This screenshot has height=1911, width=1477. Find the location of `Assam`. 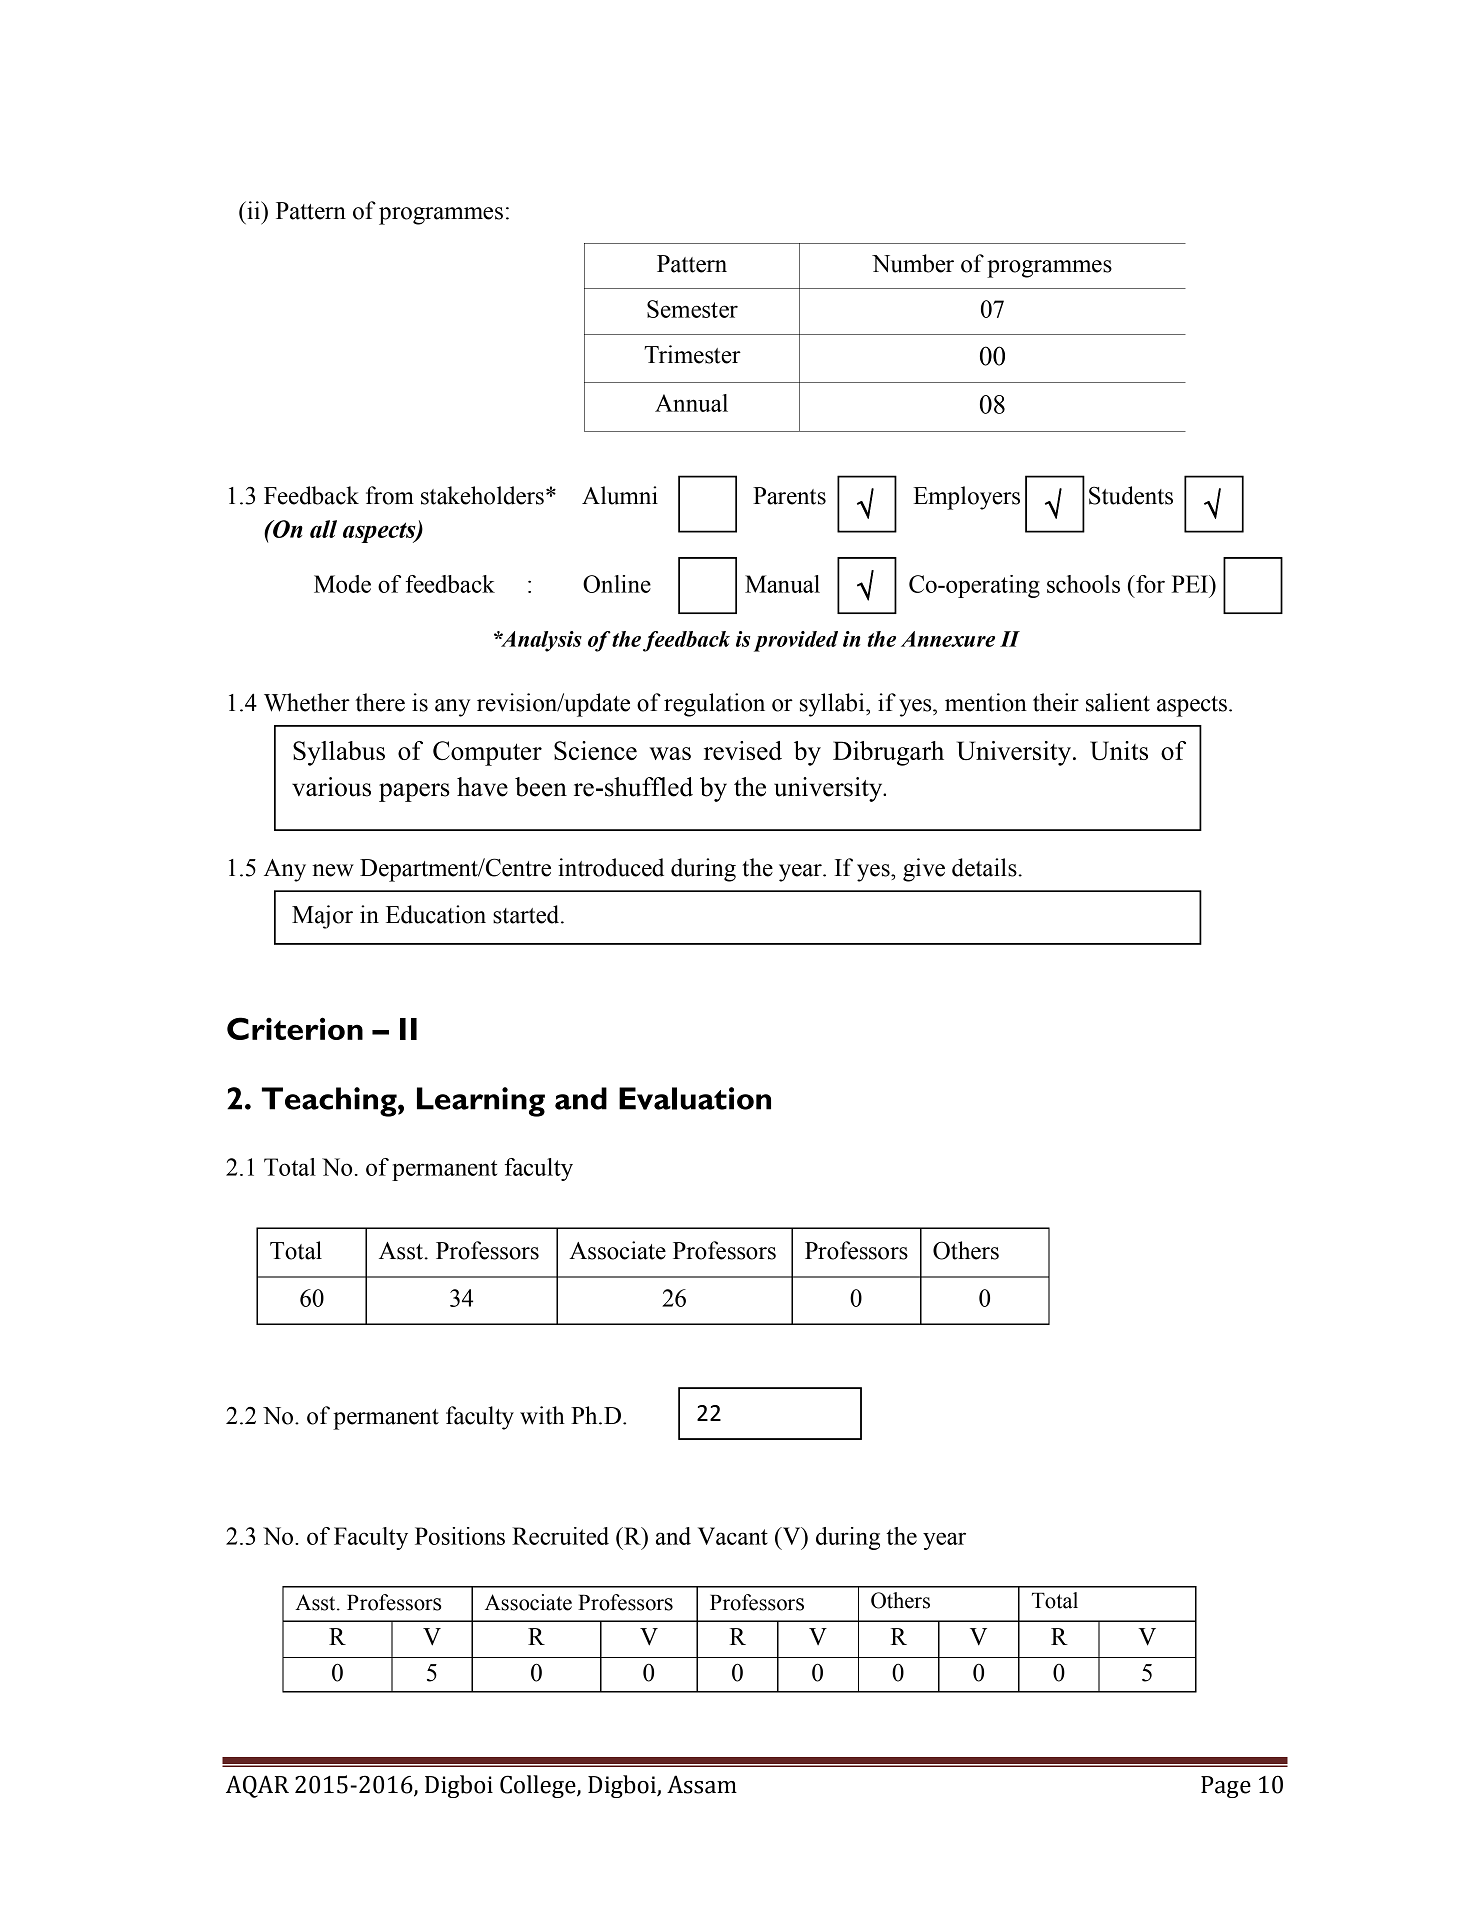

Assam is located at coordinates (702, 1784).
